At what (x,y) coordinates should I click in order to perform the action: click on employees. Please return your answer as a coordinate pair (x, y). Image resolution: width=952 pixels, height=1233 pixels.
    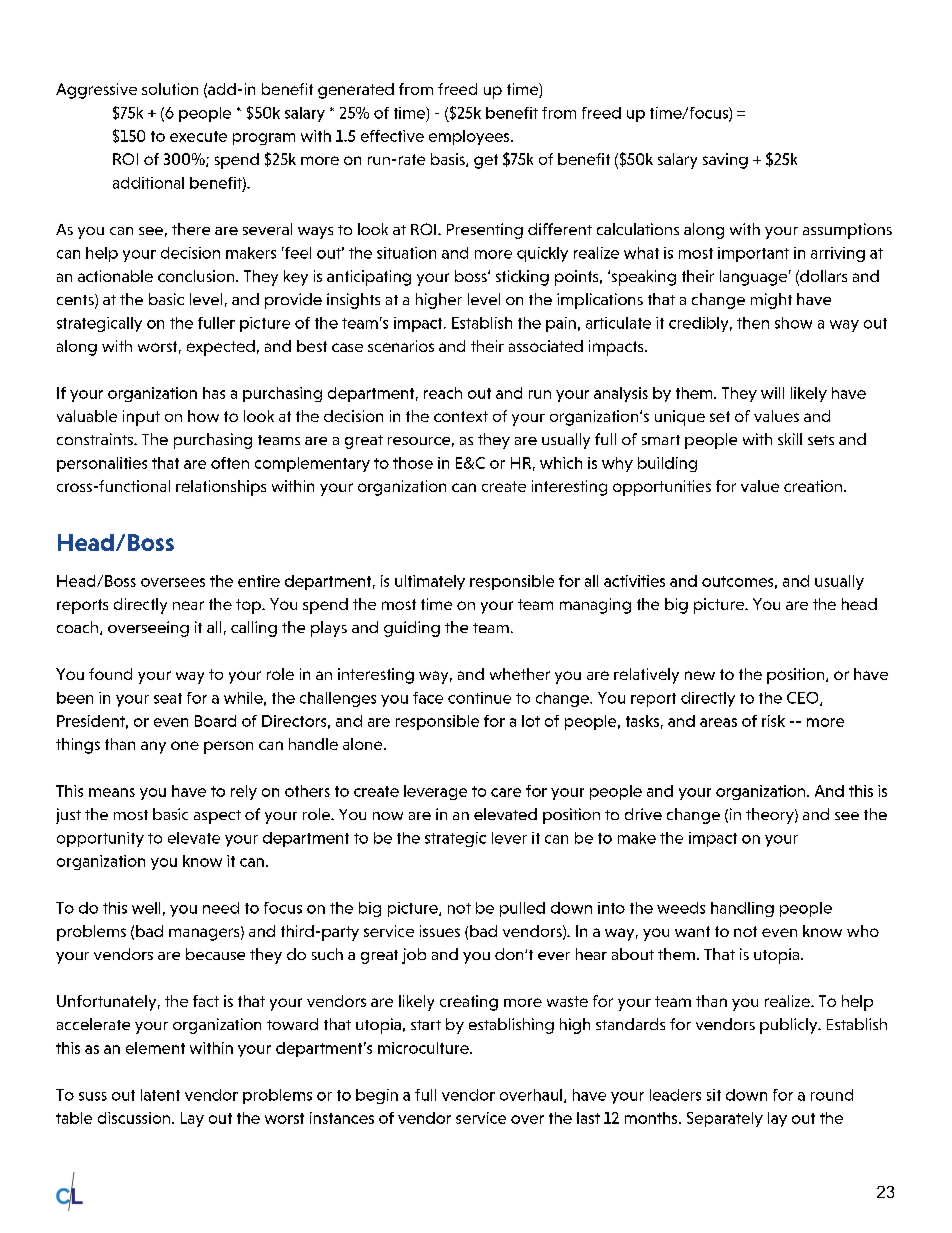
    Looking at the image, I should click on (470, 137).
